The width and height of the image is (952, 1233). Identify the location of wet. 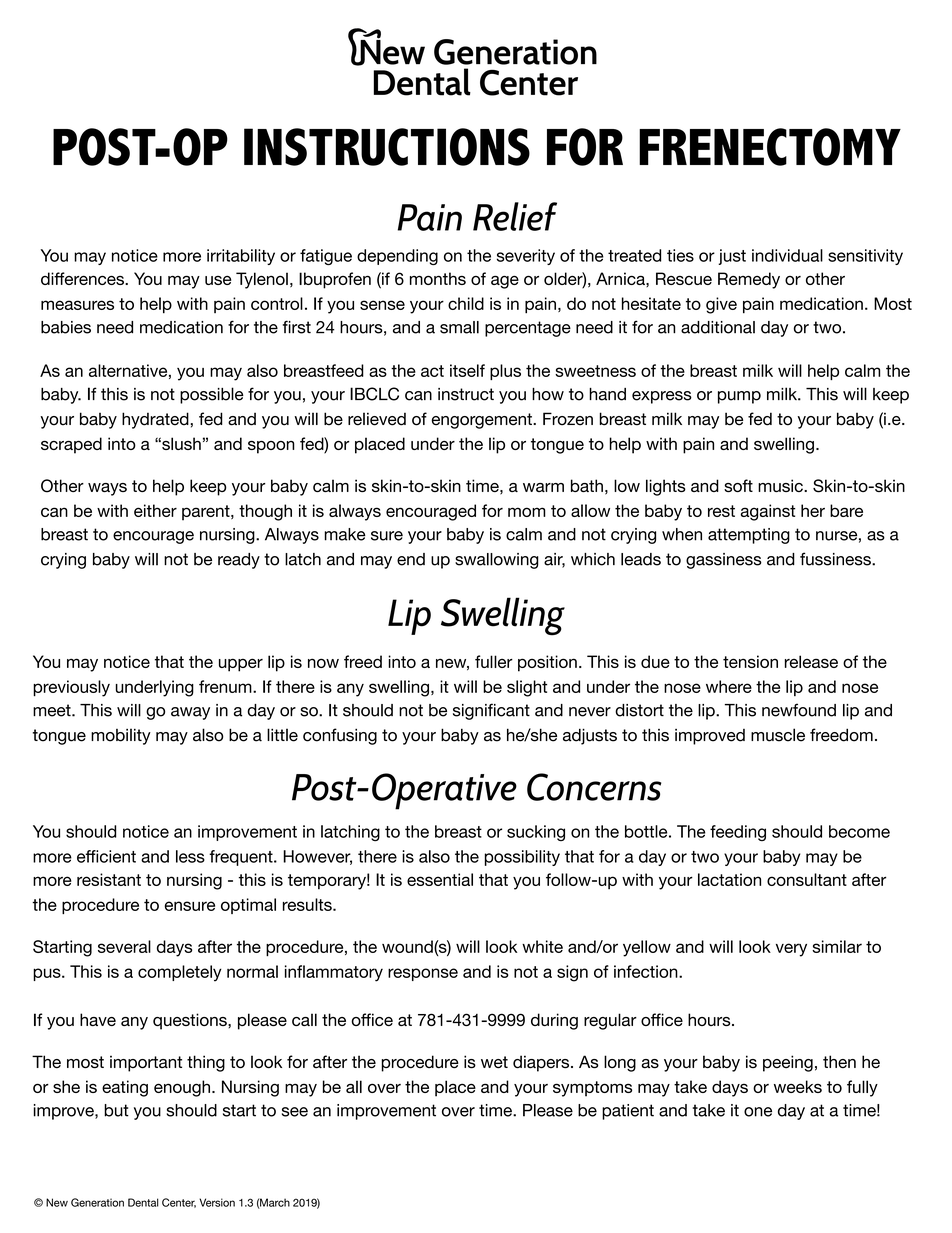
(494, 1062).
